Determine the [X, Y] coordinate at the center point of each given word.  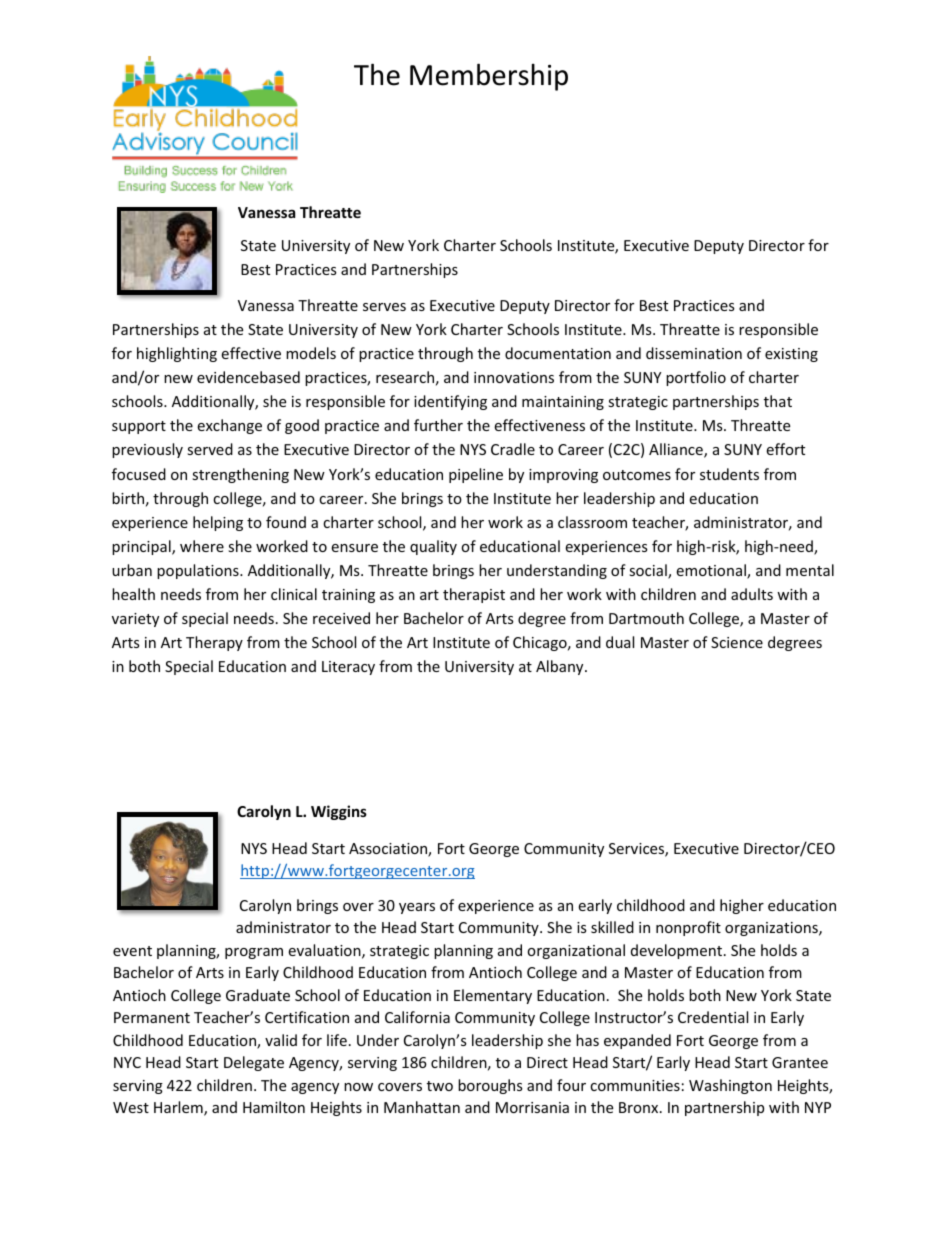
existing [791, 355]
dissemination [694, 353]
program [254, 953]
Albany [561, 667]
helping [218, 523]
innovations [514, 377]
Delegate [254, 1063]
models [311, 353]
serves [384, 307]
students [729, 474]
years [417, 908]
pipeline [476, 475]
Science [737, 642]
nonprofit [688, 928]
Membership [489, 77]
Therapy [214, 643]
